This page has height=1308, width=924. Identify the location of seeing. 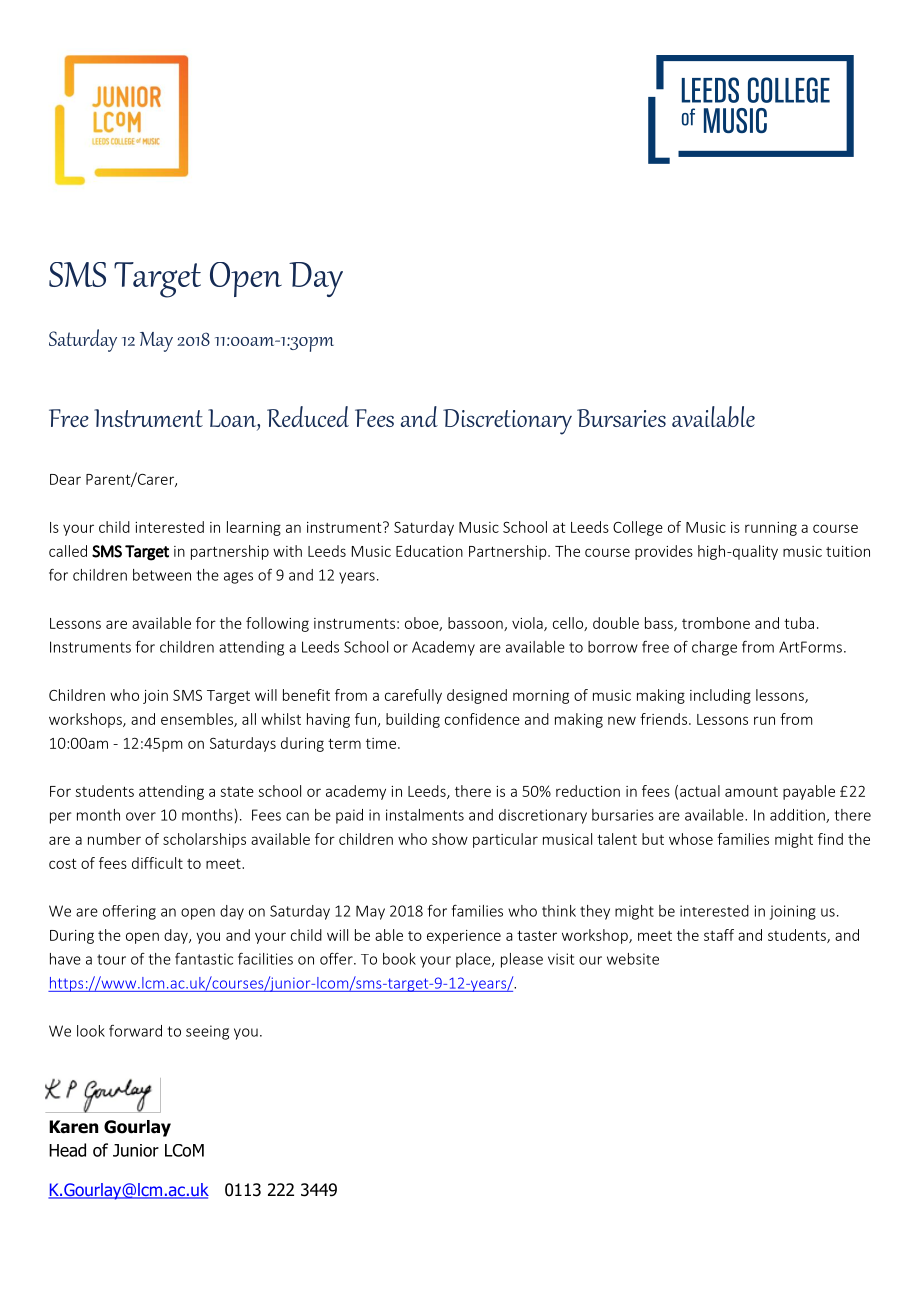
(207, 1032).
